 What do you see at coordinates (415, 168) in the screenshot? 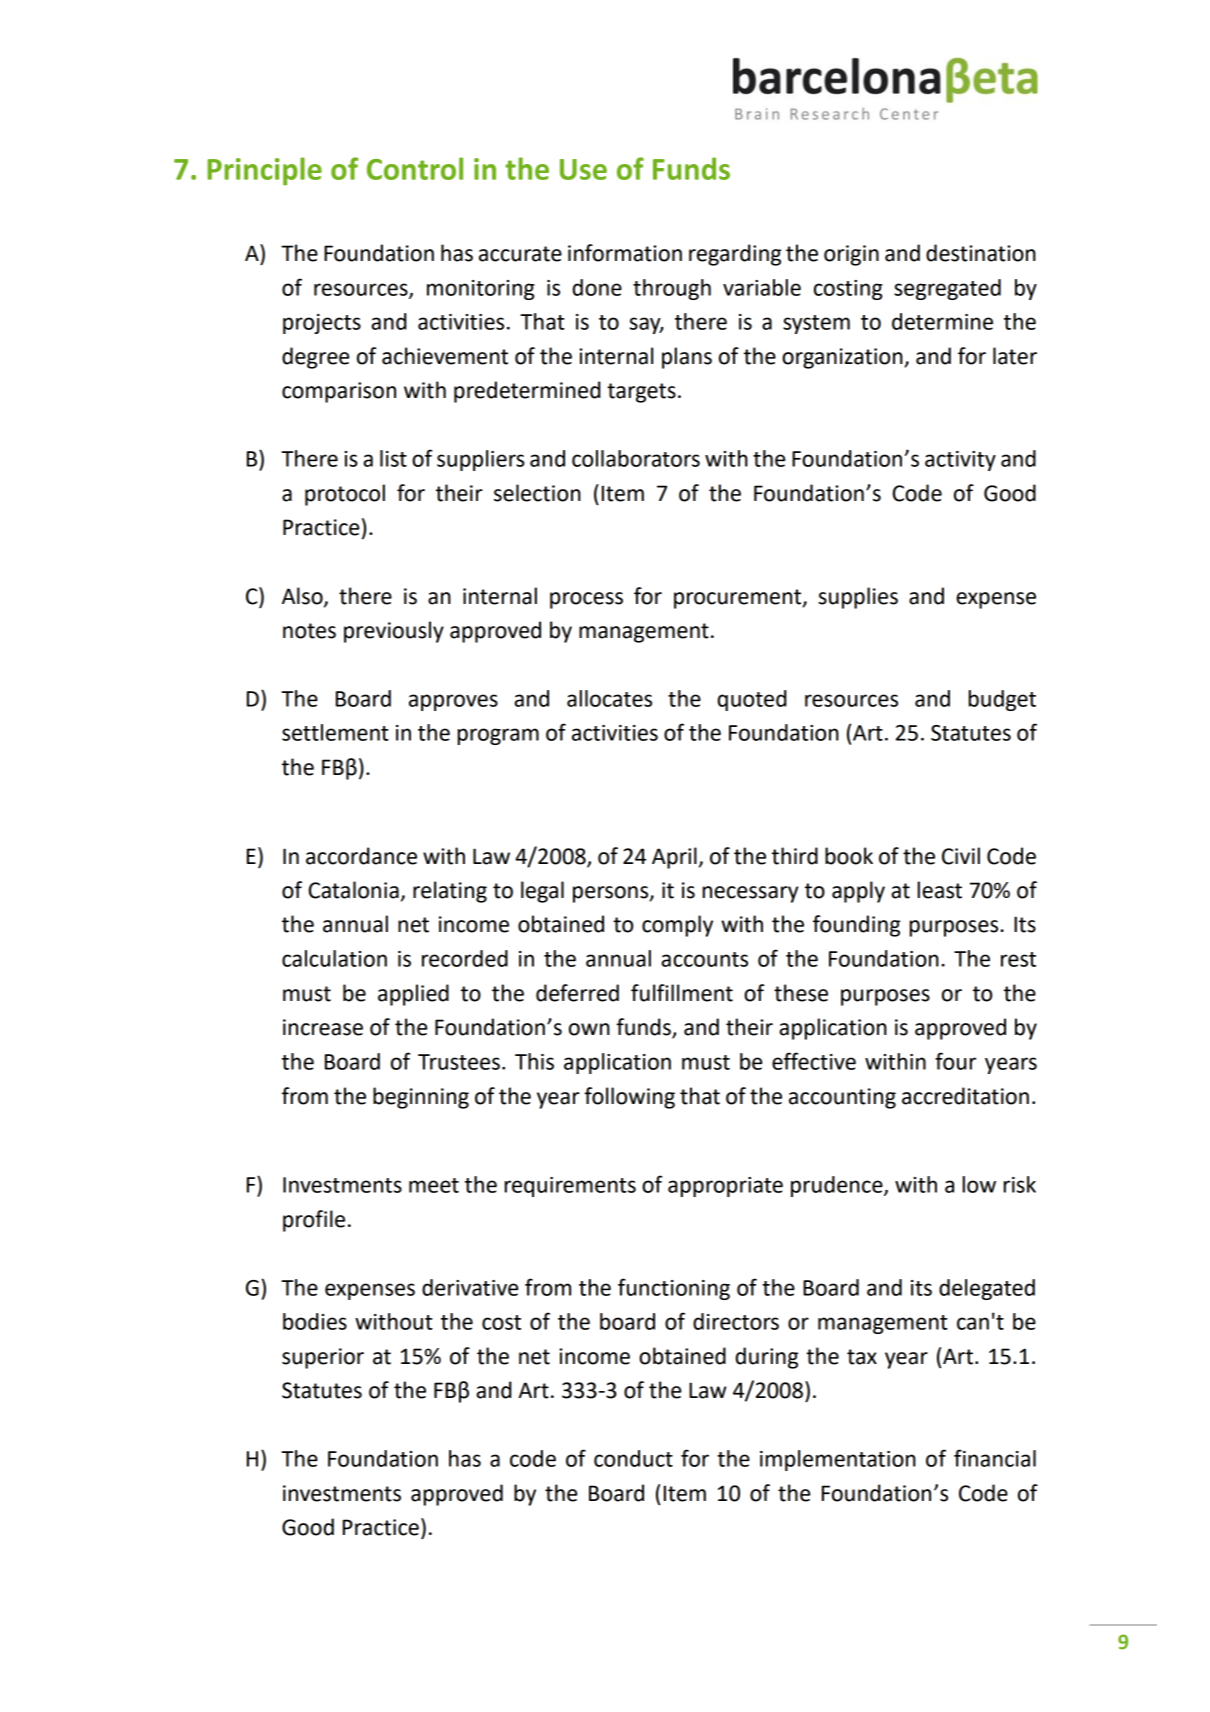
I see `Control` at bounding box center [415, 168].
